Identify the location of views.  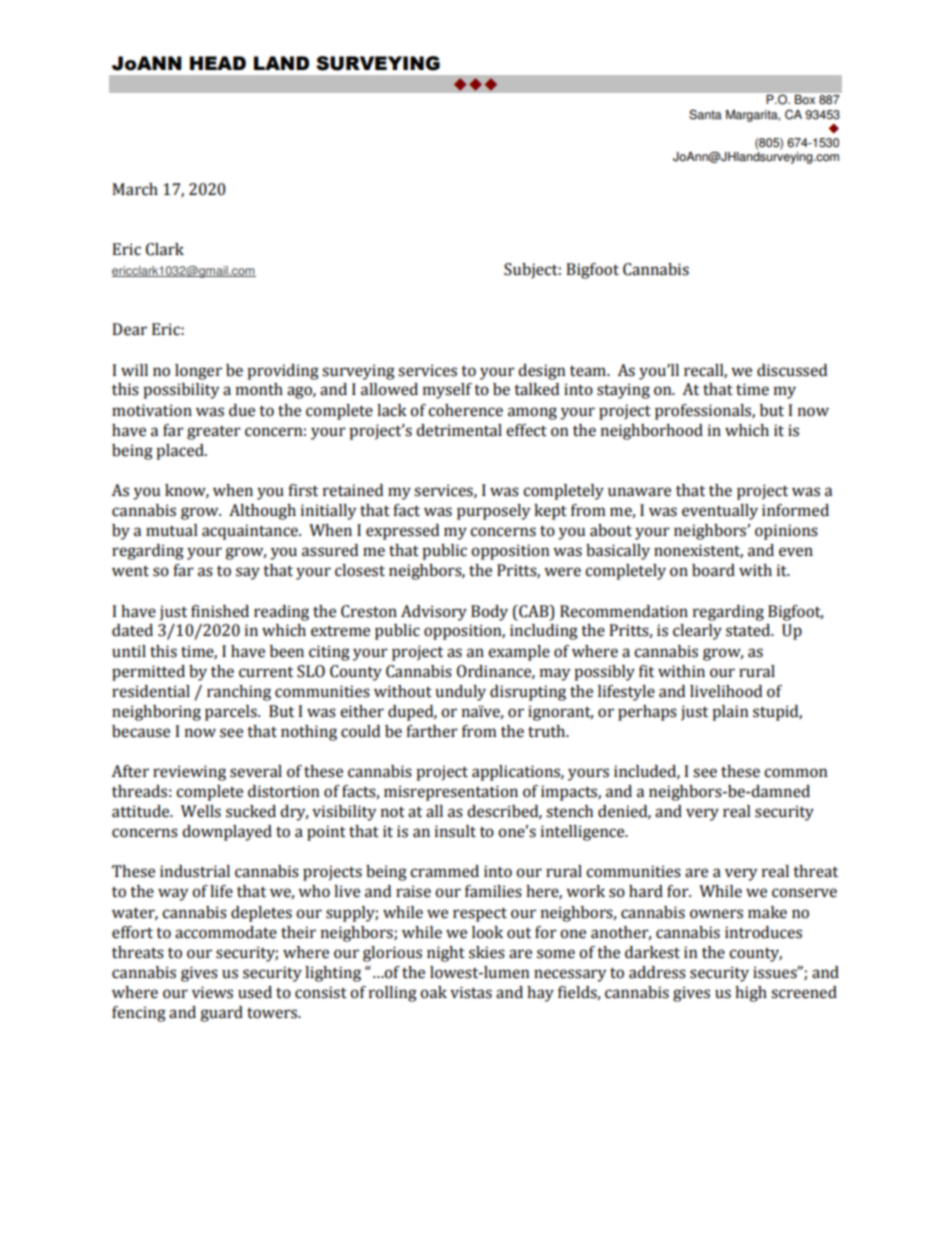
(212, 992).
